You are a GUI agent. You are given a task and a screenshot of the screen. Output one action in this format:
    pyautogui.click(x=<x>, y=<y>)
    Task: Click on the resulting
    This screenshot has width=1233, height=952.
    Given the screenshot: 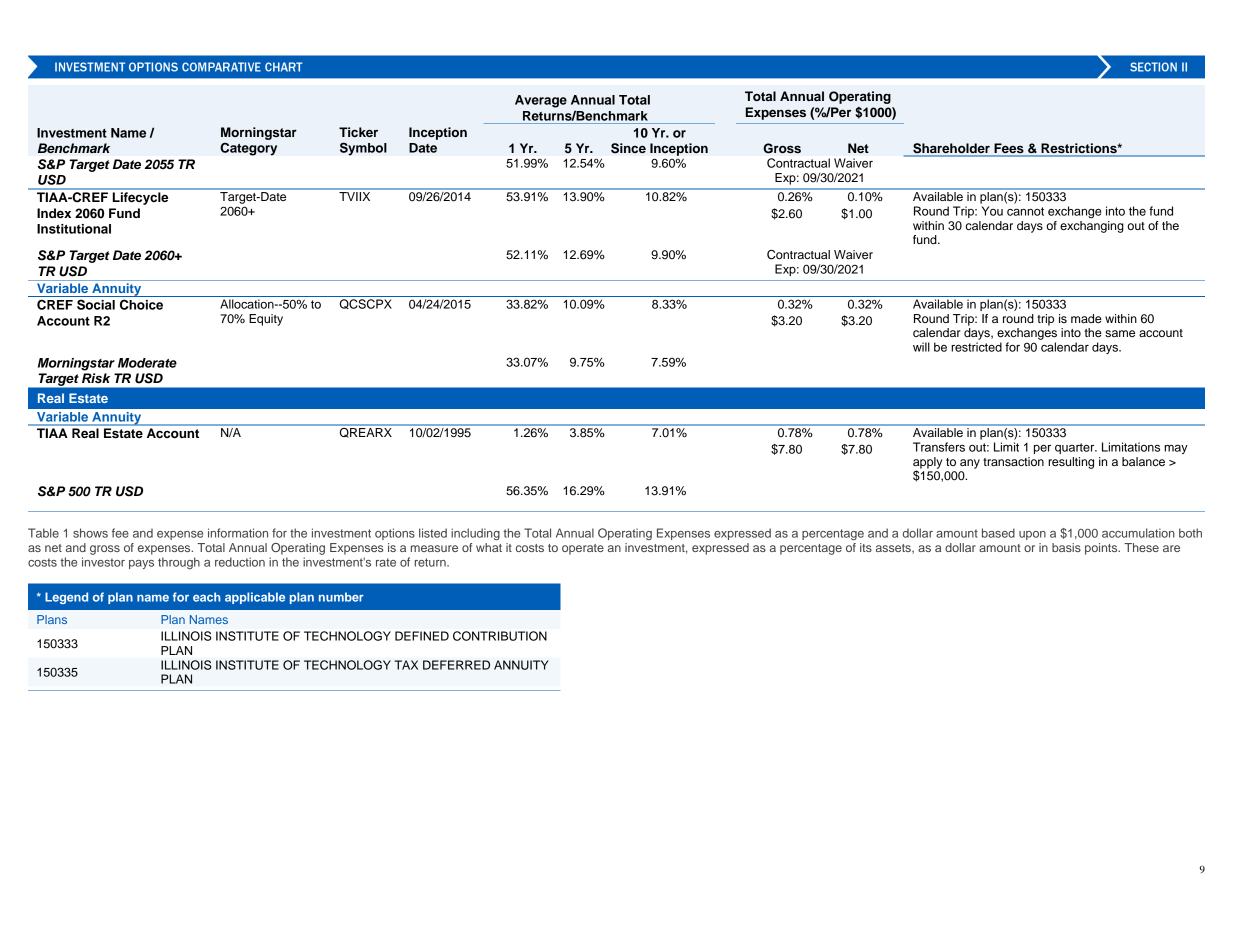 What is the action you would take?
    pyautogui.click(x=1071, y=463)
